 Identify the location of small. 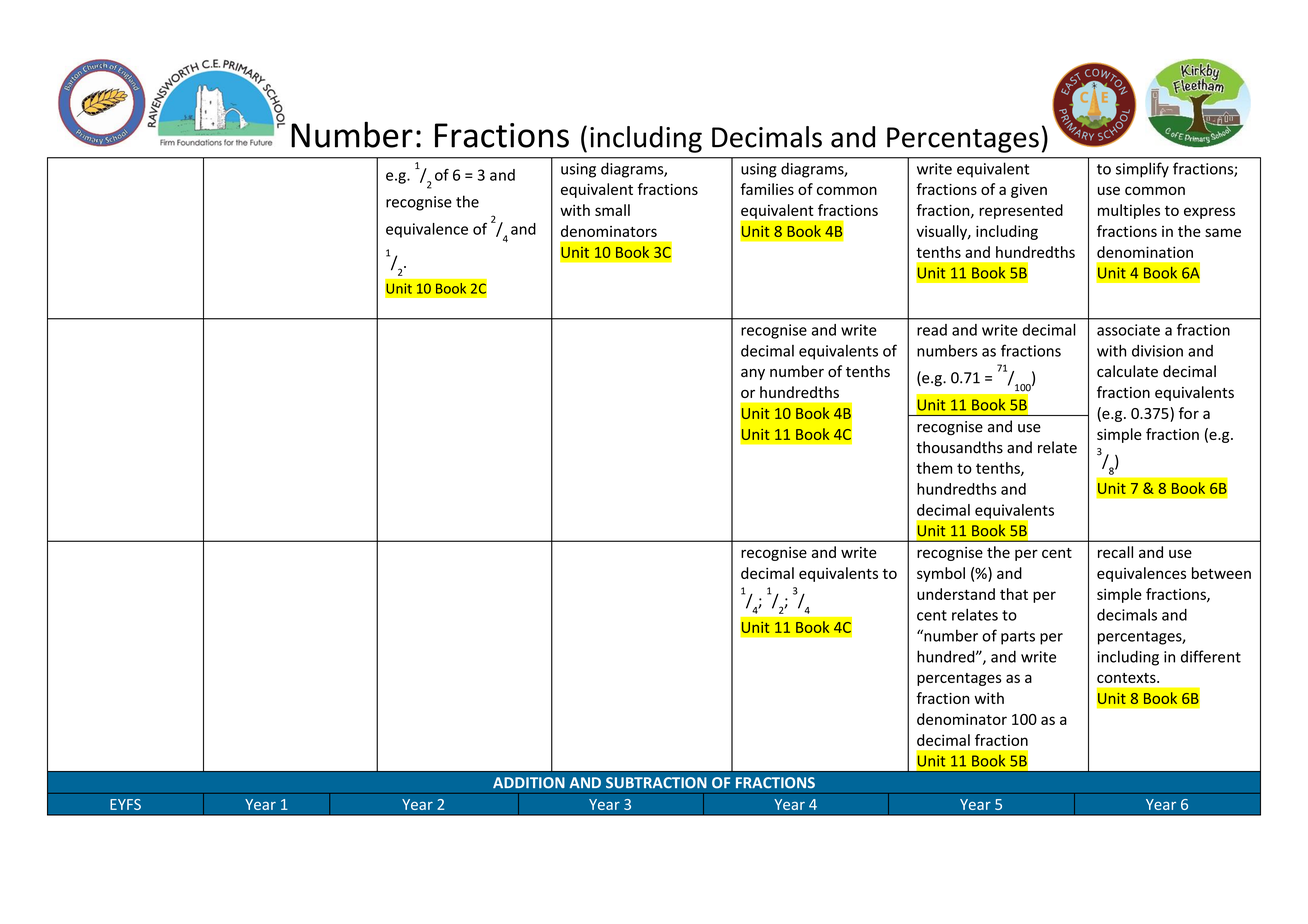
(612, 210).
